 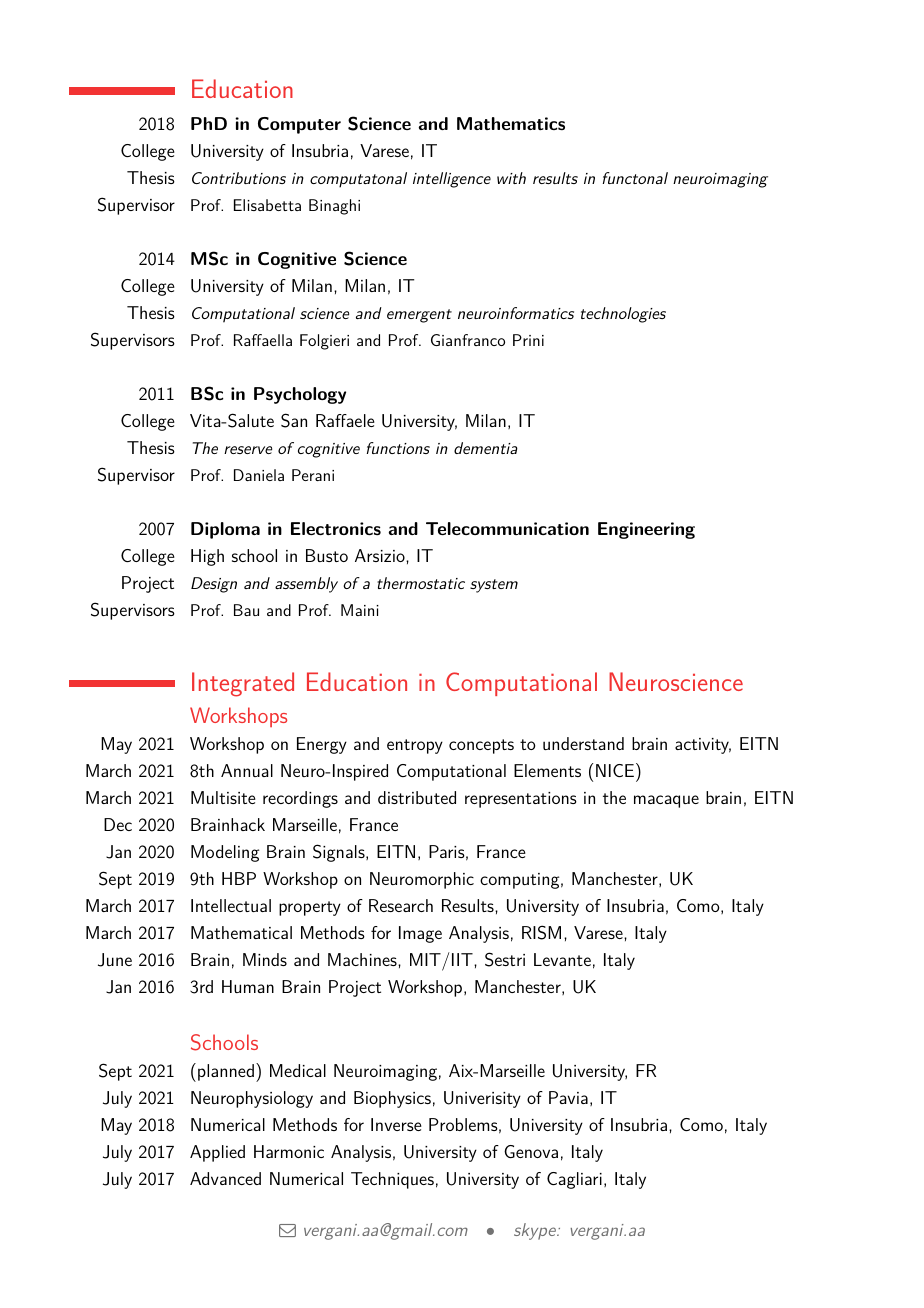 I want to click on NICE, so click(x=615, y=770).
